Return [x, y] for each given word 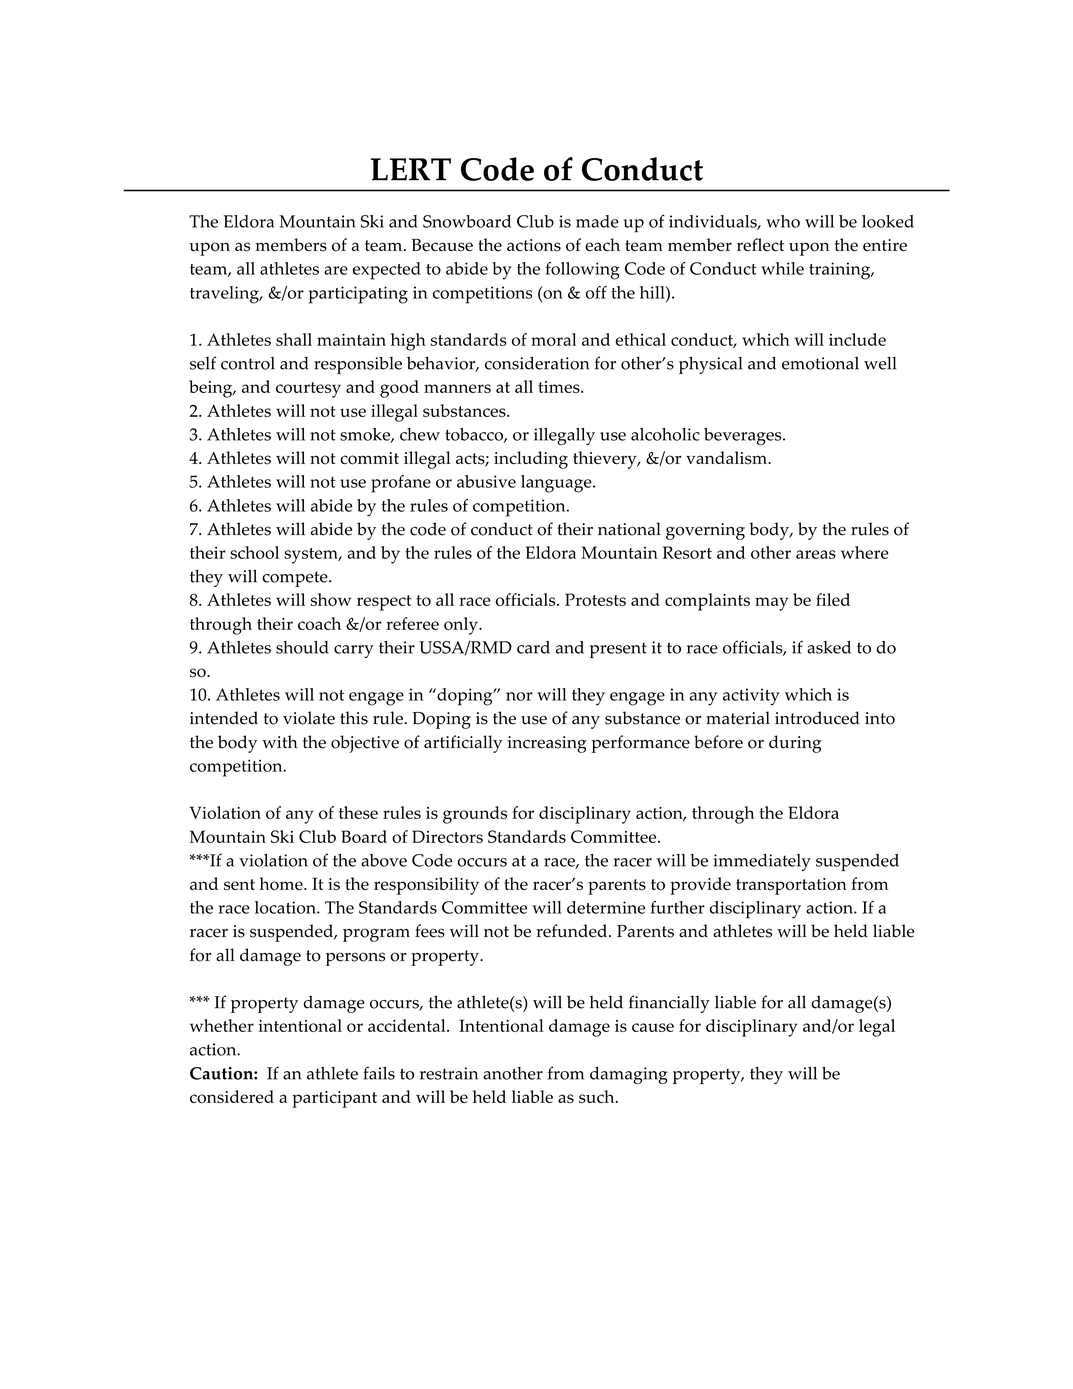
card [533, 647]
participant [334, 1099]
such [598, 1096]
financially [669, 1004]
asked [829, 647]
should [302, 647]
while [782, 268]
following [582, 271]
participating [358, 295]
